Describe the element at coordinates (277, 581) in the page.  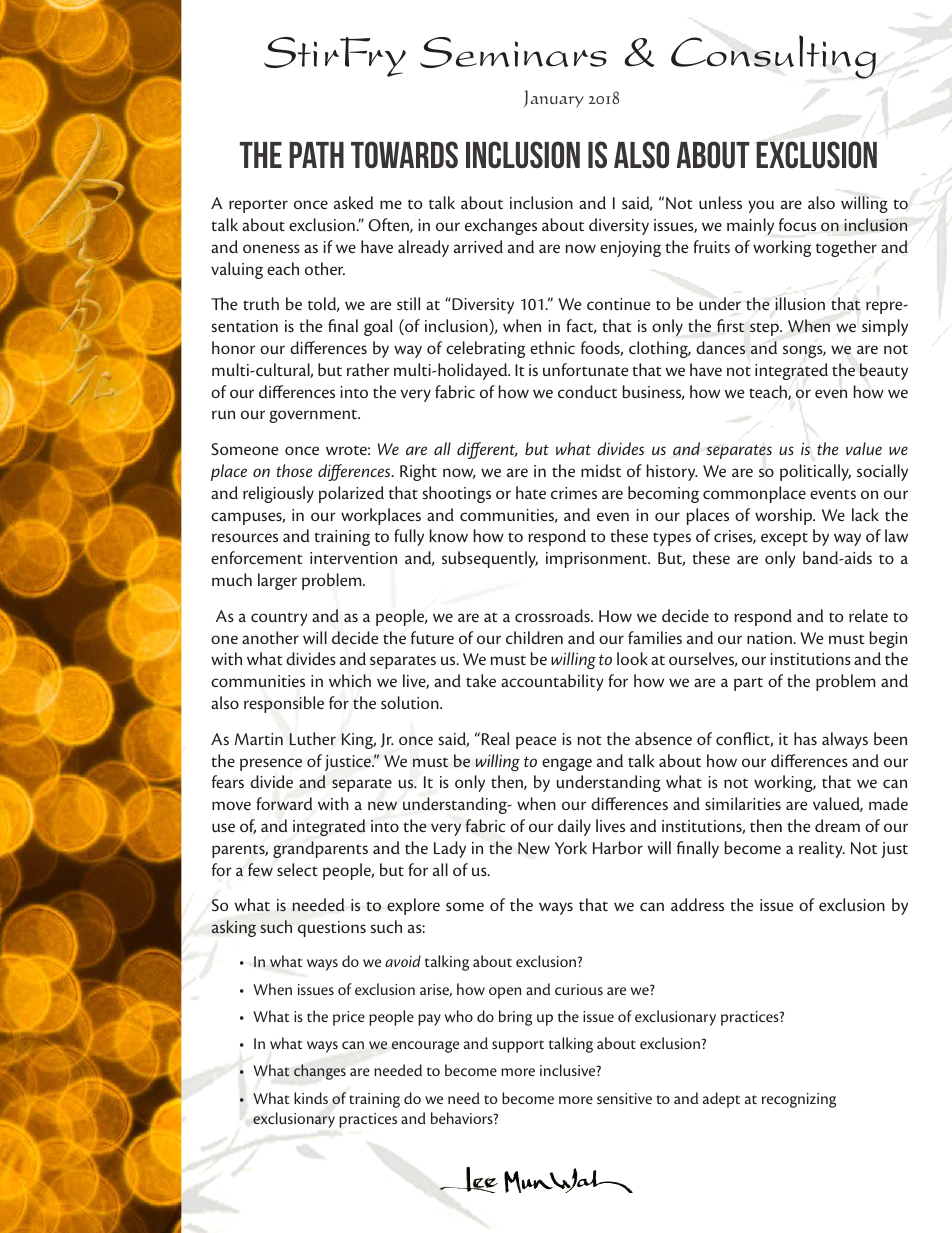
I see `larger` at that location.
